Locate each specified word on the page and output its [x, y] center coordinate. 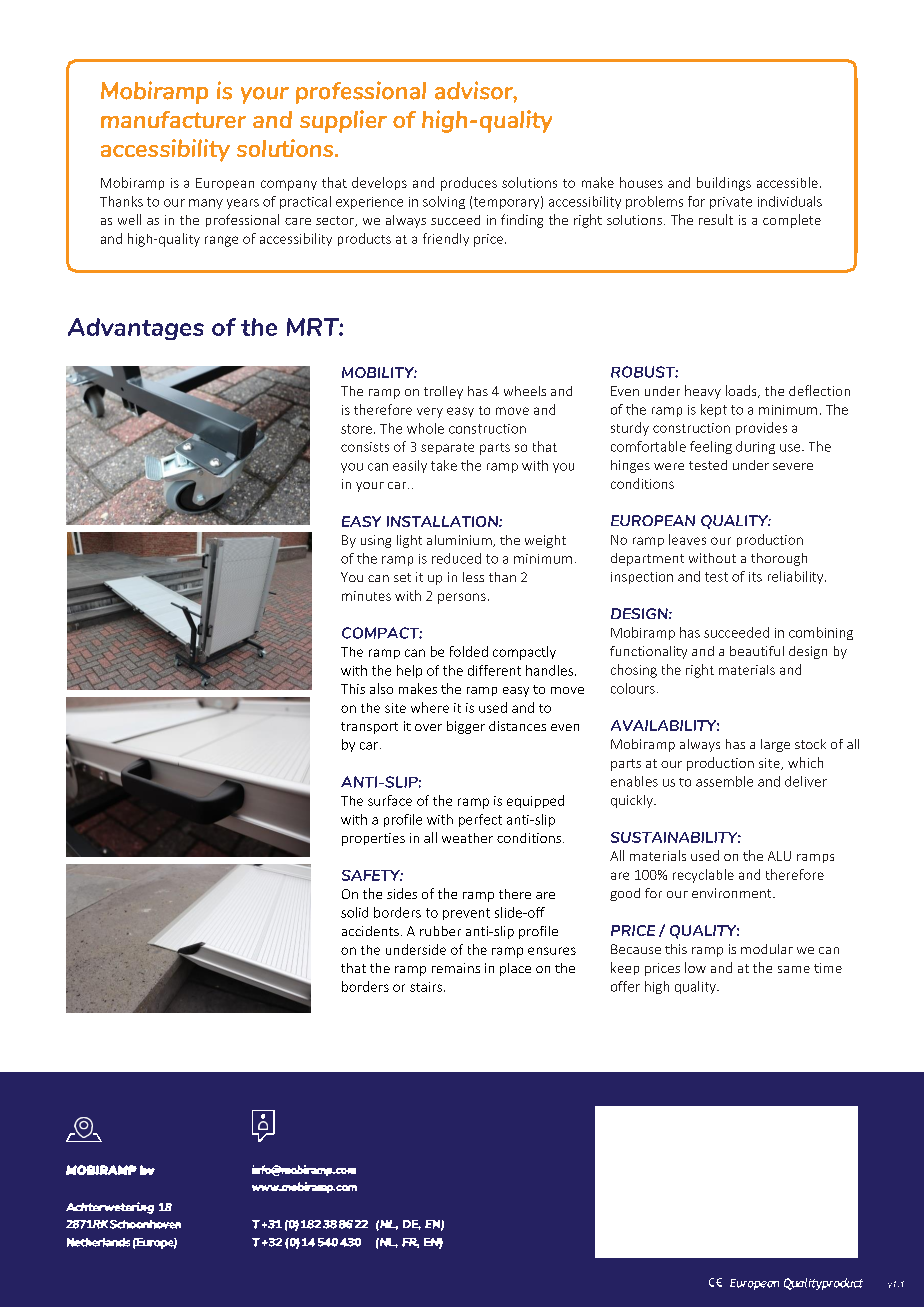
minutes [366, 596]
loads [742, 391]
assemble [724, 781]
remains [456, 968]
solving [444, 202]
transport [369, 728]
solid [354, 912]
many [206, 204]
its [755, 577]
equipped [535, 801]
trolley [443, 392]
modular [767, 949]
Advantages [136, 329]
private [731, 203]
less [473, 577]
